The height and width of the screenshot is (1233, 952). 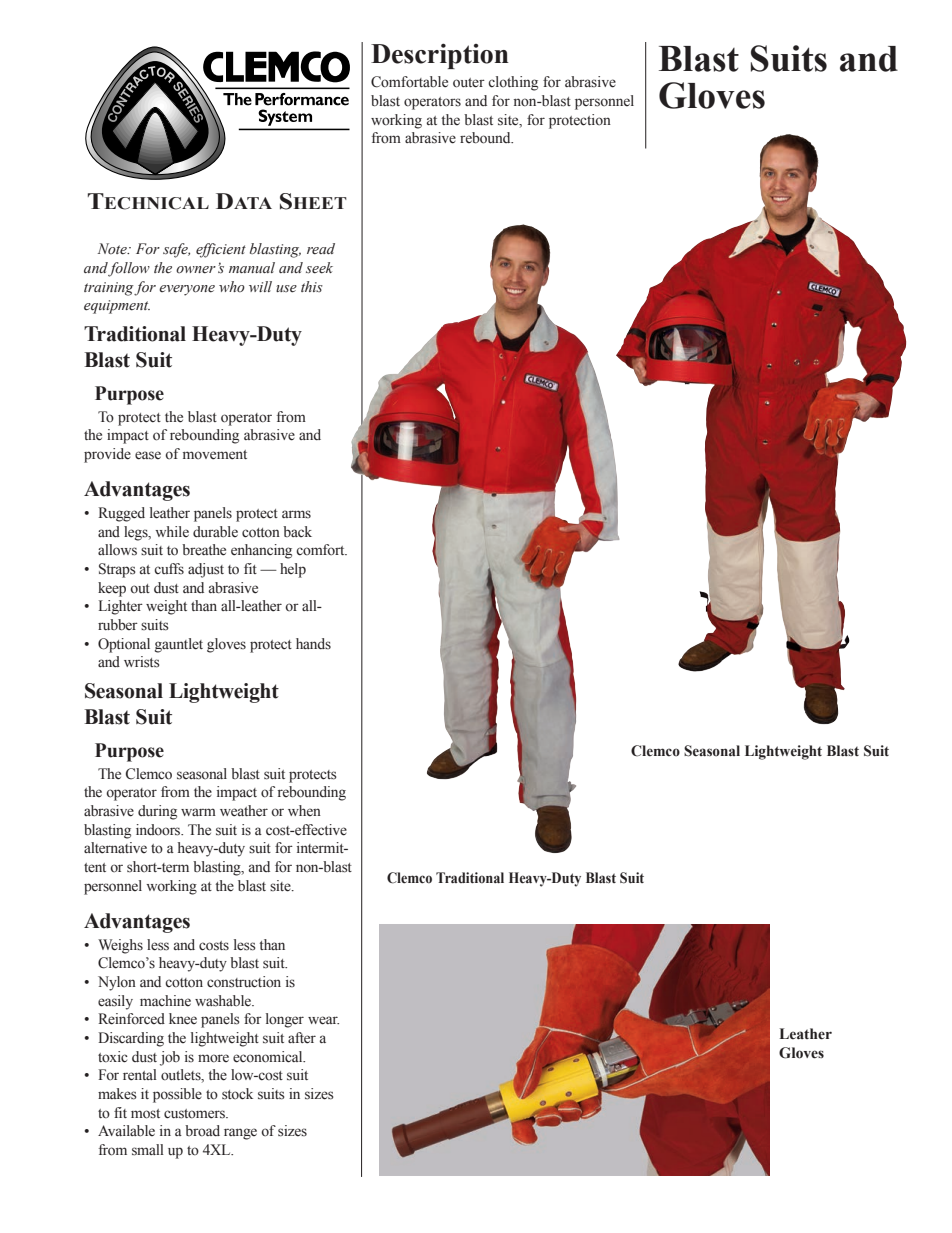 I want to click on help, so click(x=293, y=570).
